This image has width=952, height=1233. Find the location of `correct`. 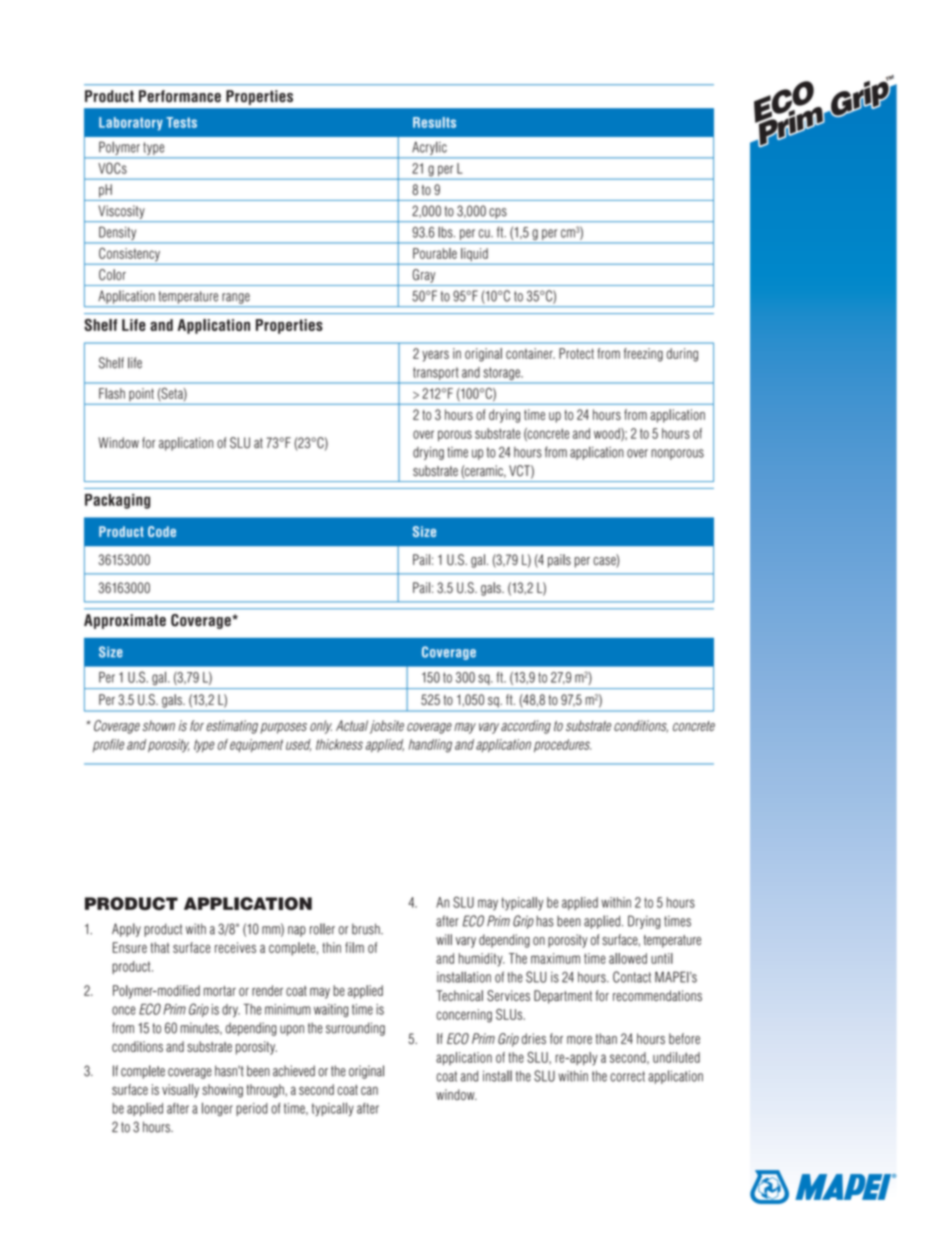

correct is located at coordinates (627, 1076).
